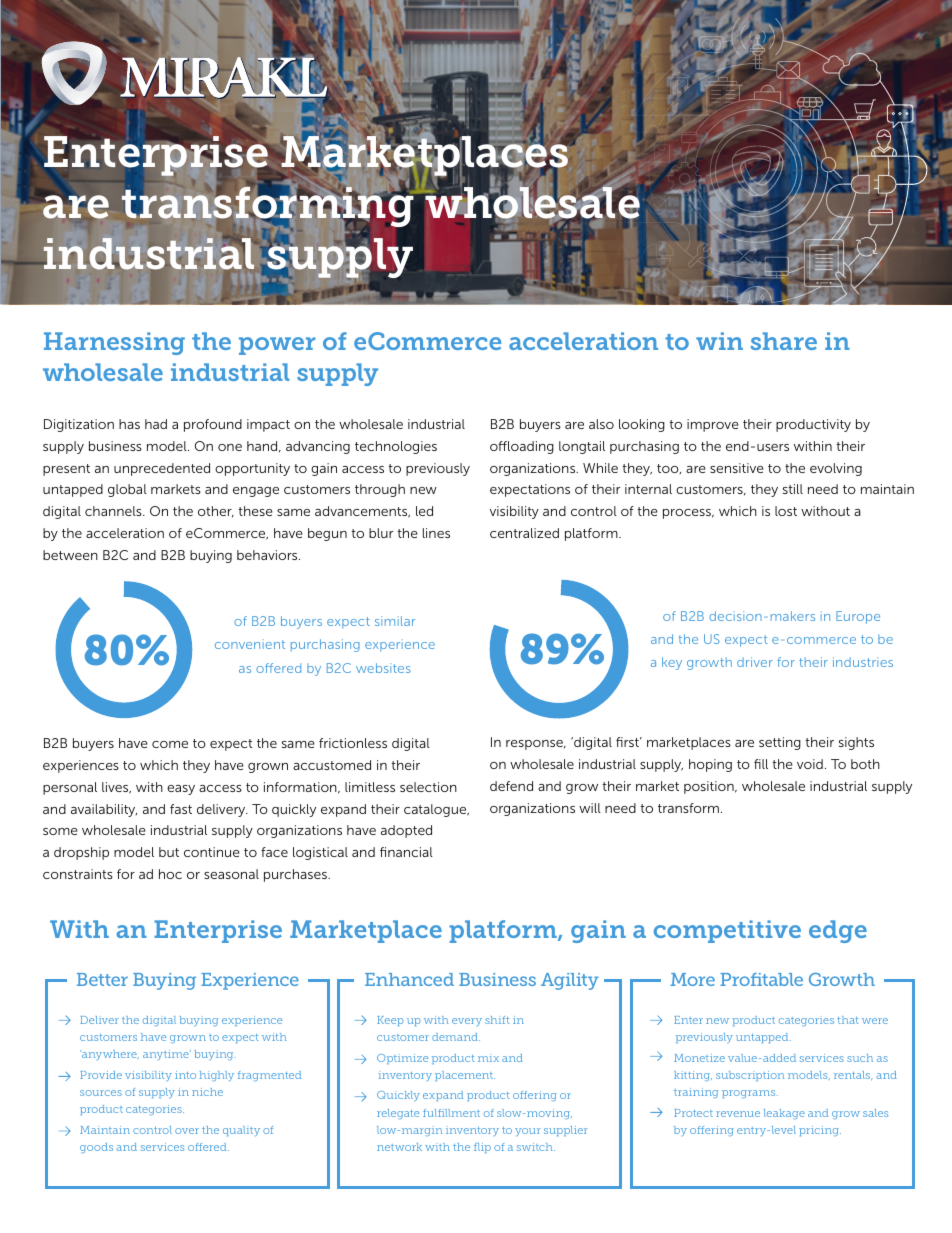 The width and height of the image is (952, 1233). I want to click on over, so click(187, 1131).
